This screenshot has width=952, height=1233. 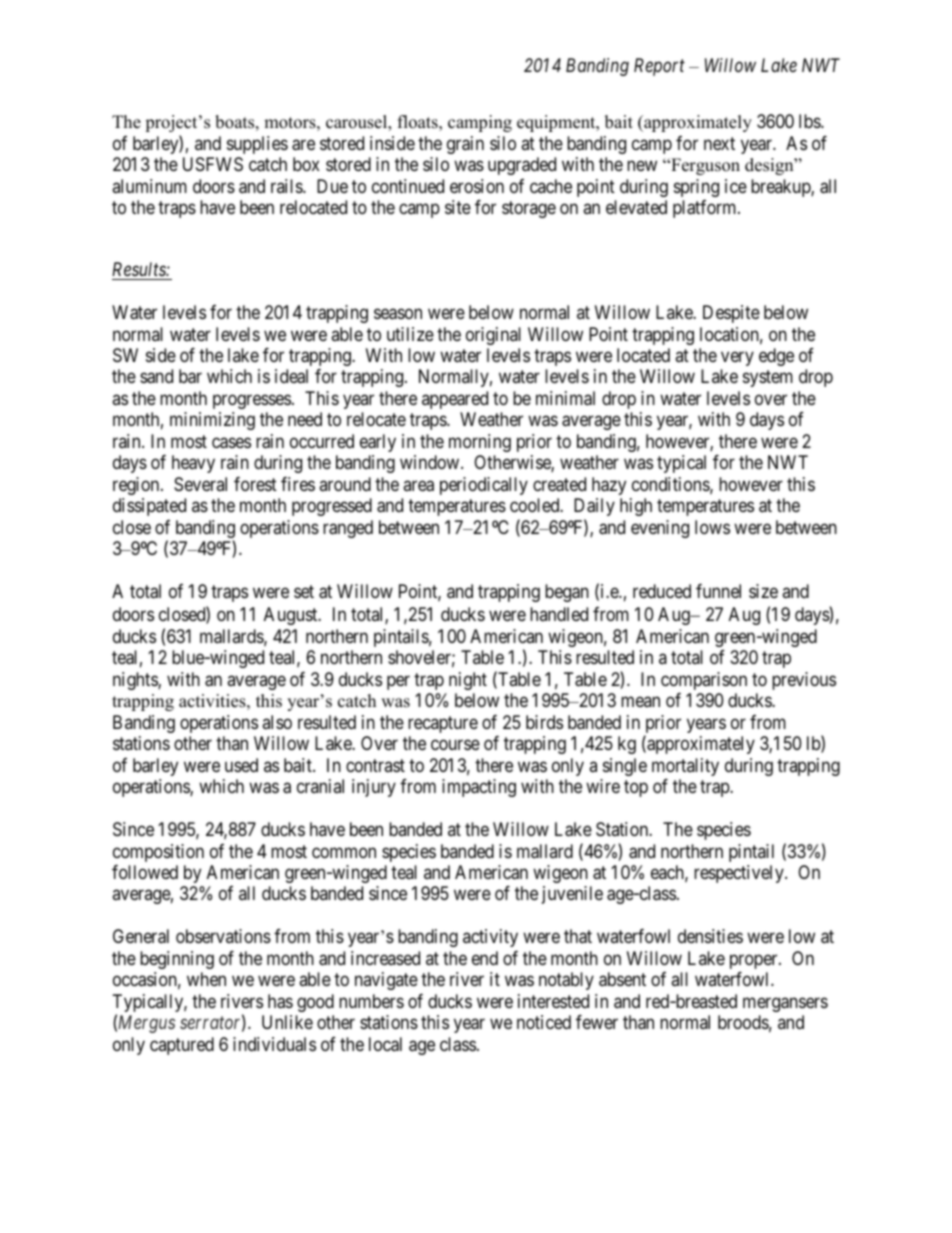 I want to click on equipment, so click(x=557, y=123).
